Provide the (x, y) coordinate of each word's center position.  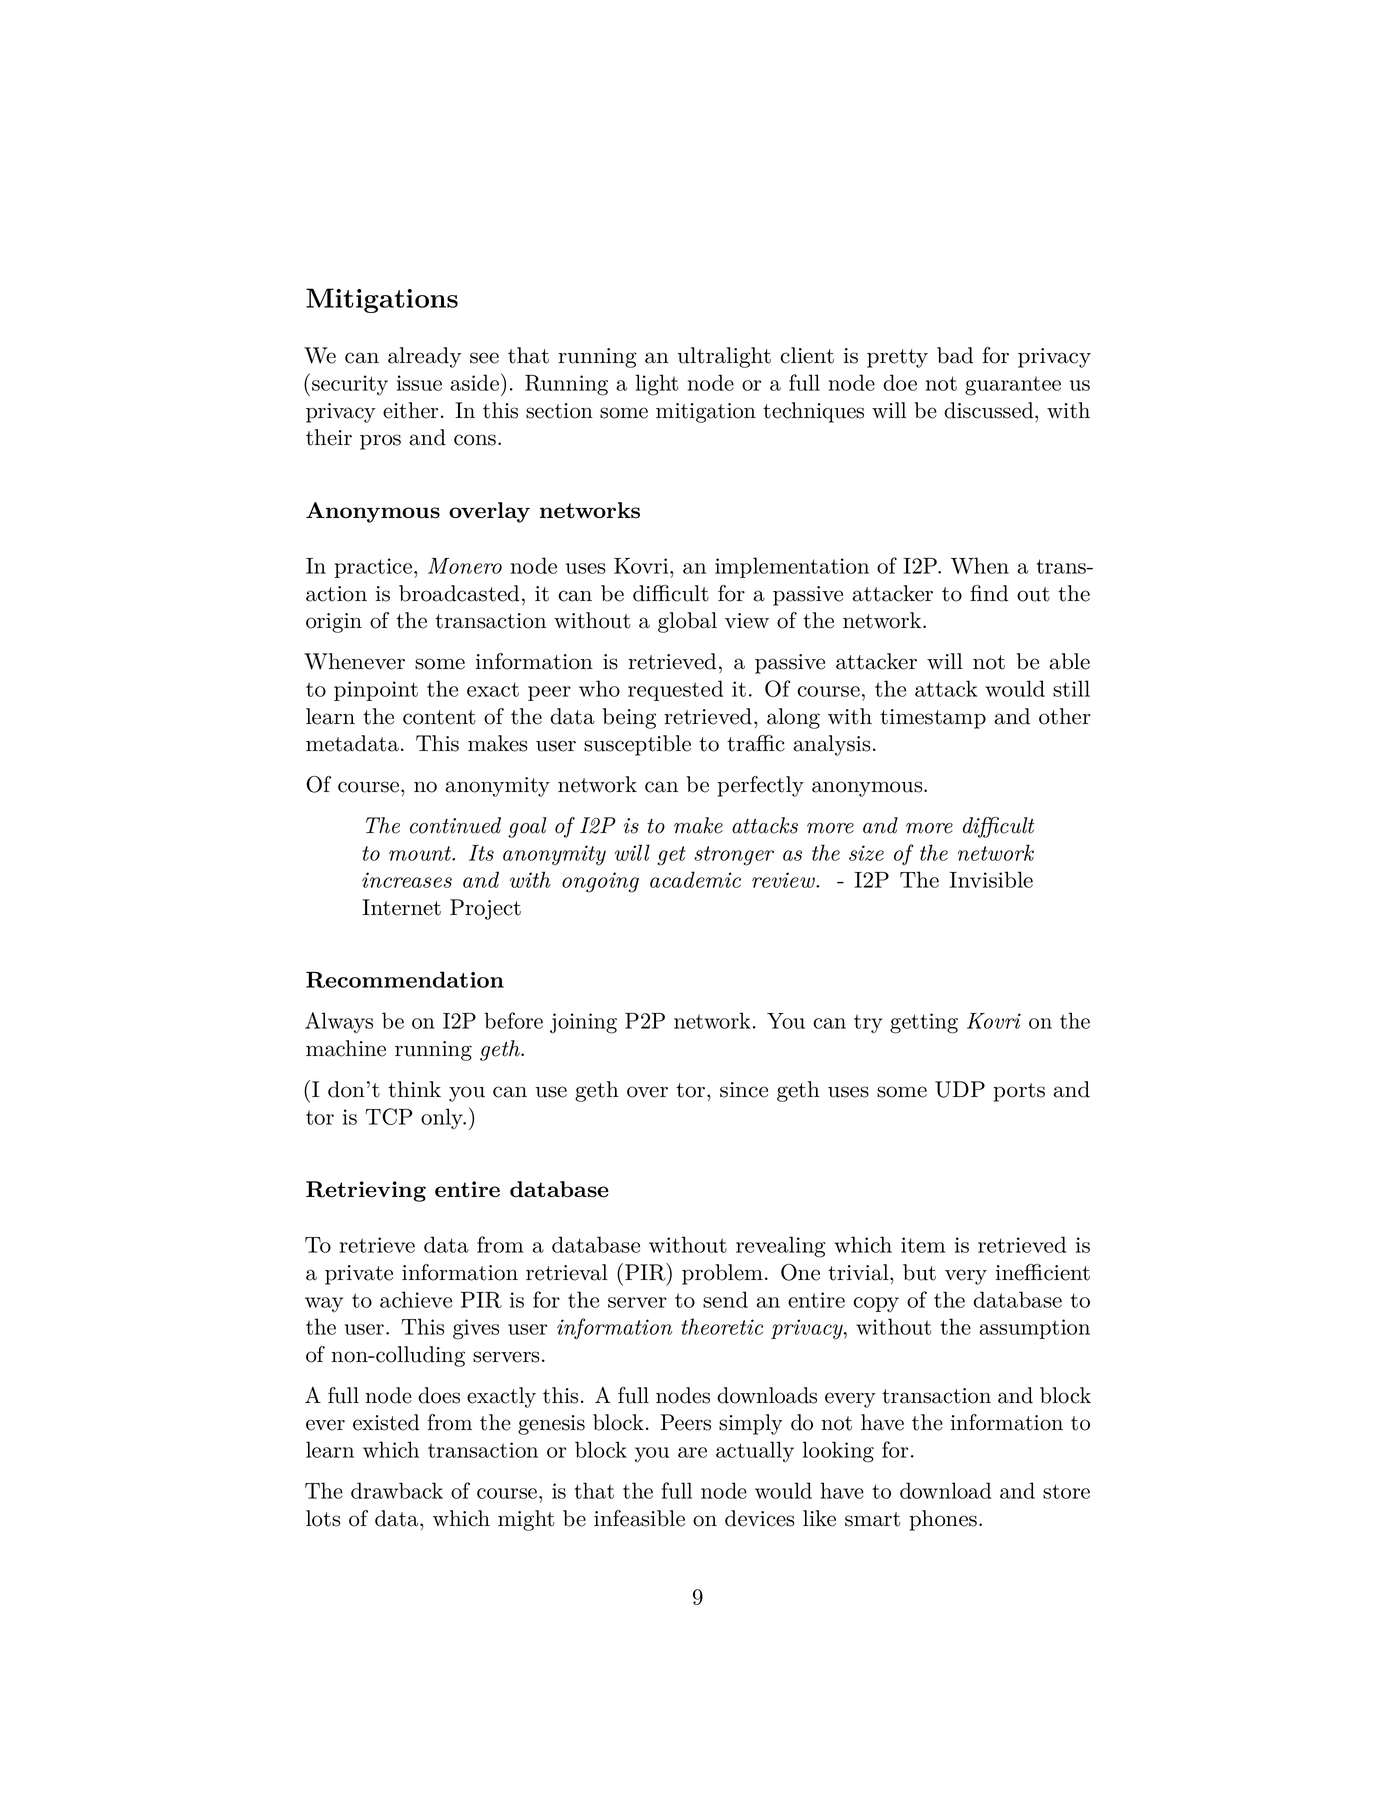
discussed (988, 410)
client (807, 355)
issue (419, 383)
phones (943, 1520)
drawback (397, 1490)
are (692, 1452)
